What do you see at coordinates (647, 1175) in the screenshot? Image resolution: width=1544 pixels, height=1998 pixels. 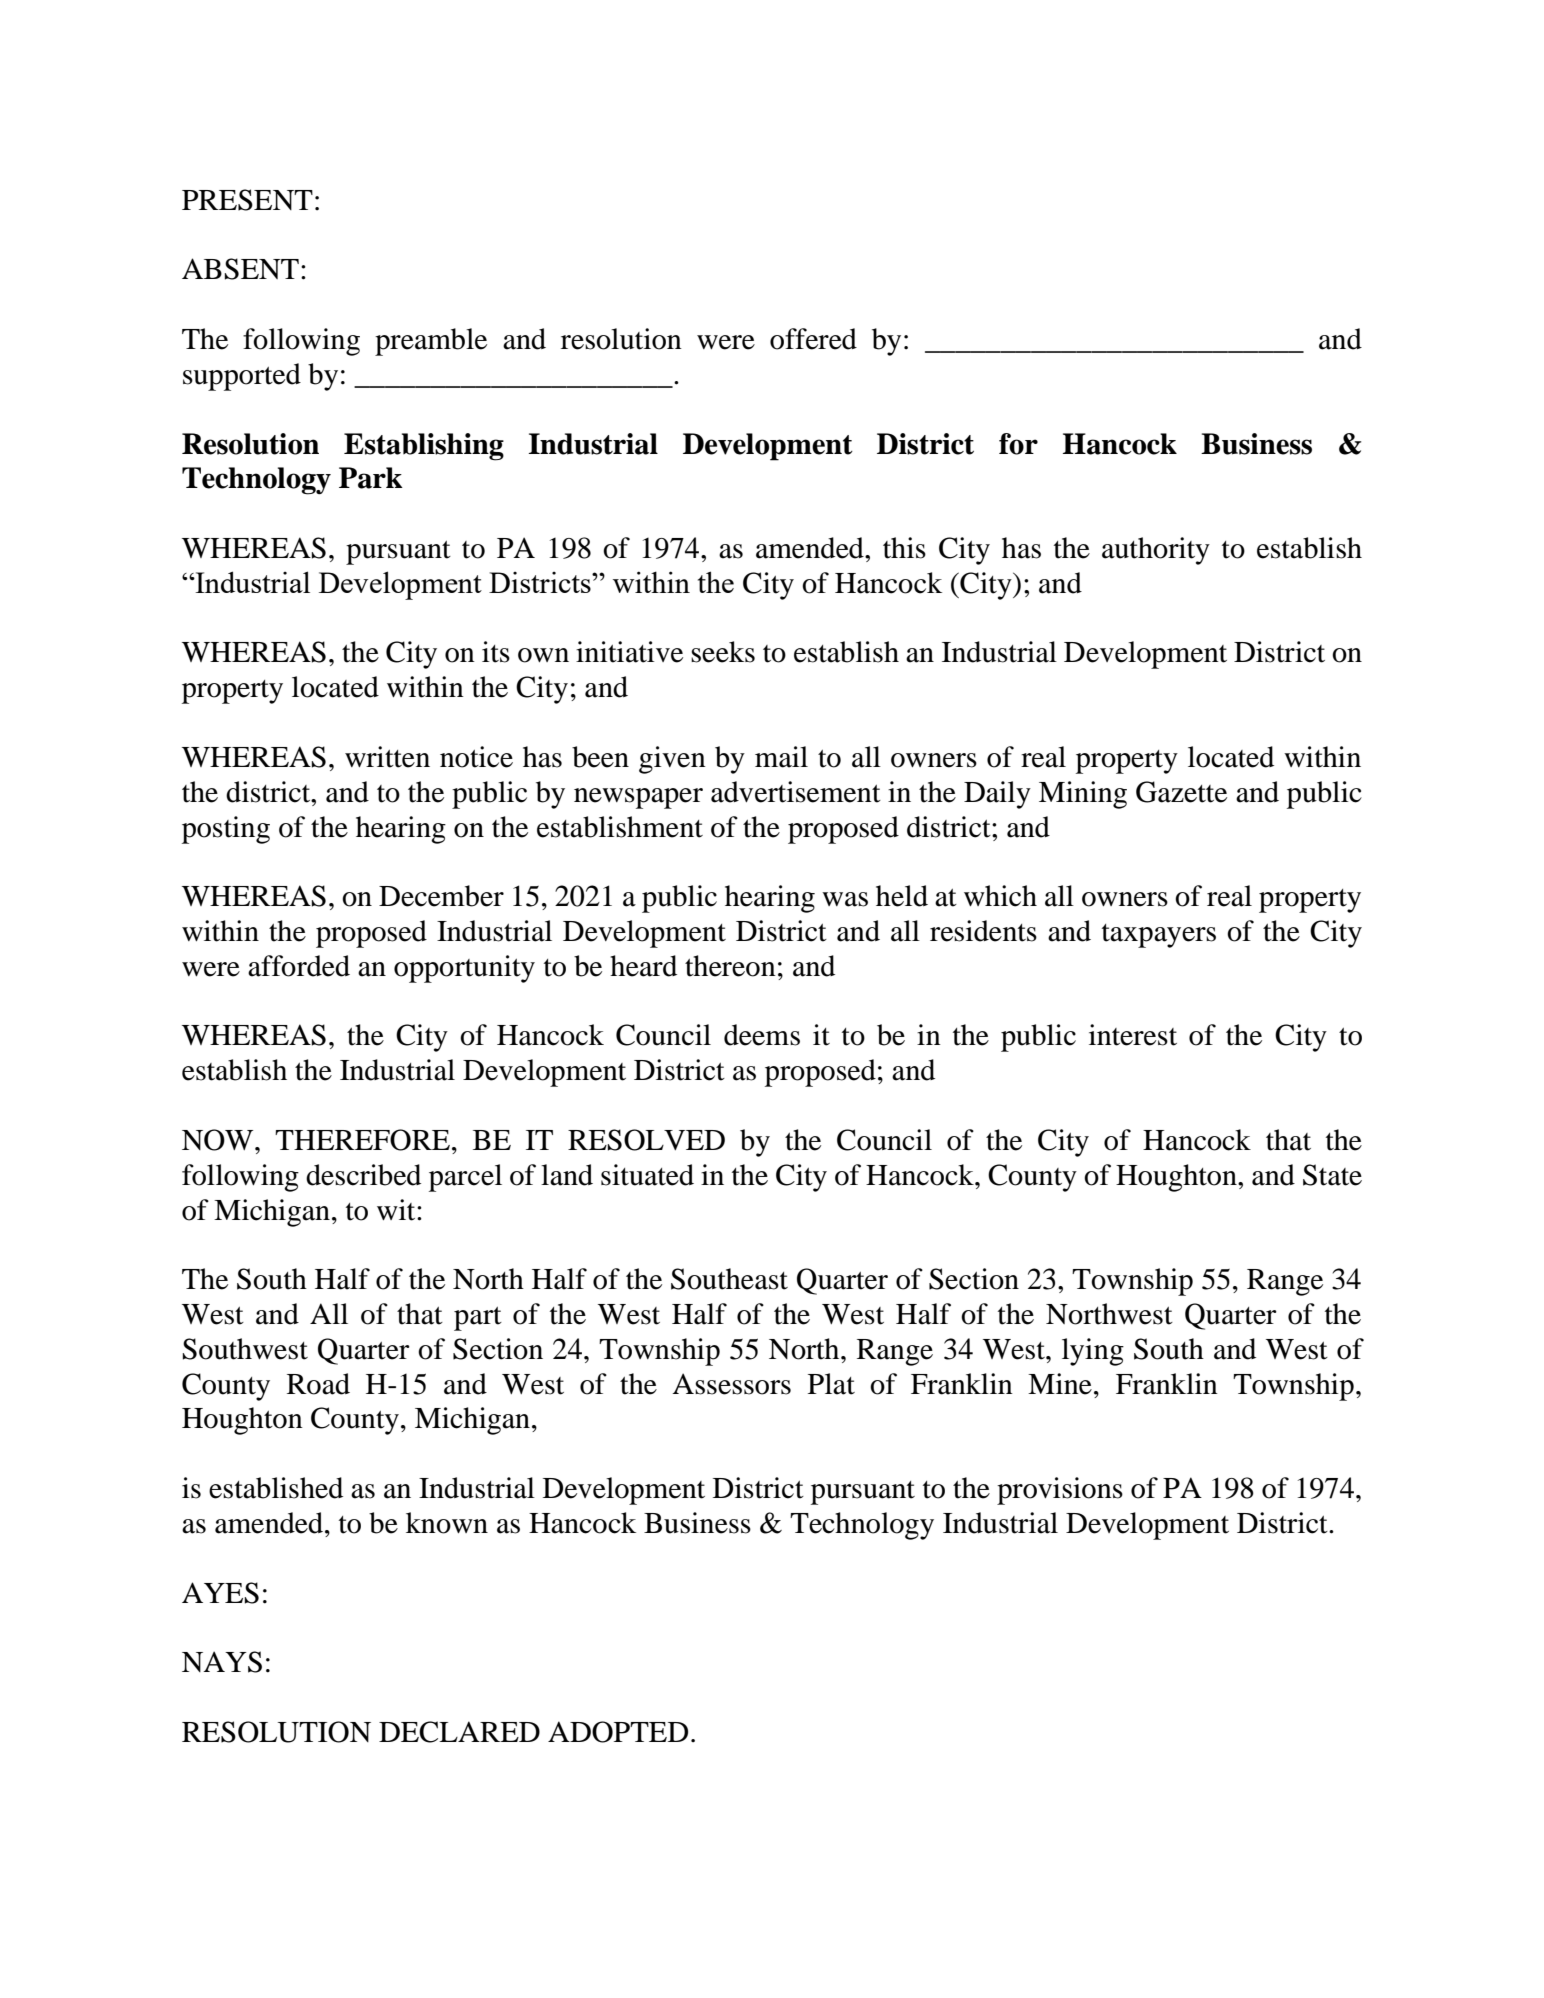 I see `situated` at bounding box center [647, 1175].
